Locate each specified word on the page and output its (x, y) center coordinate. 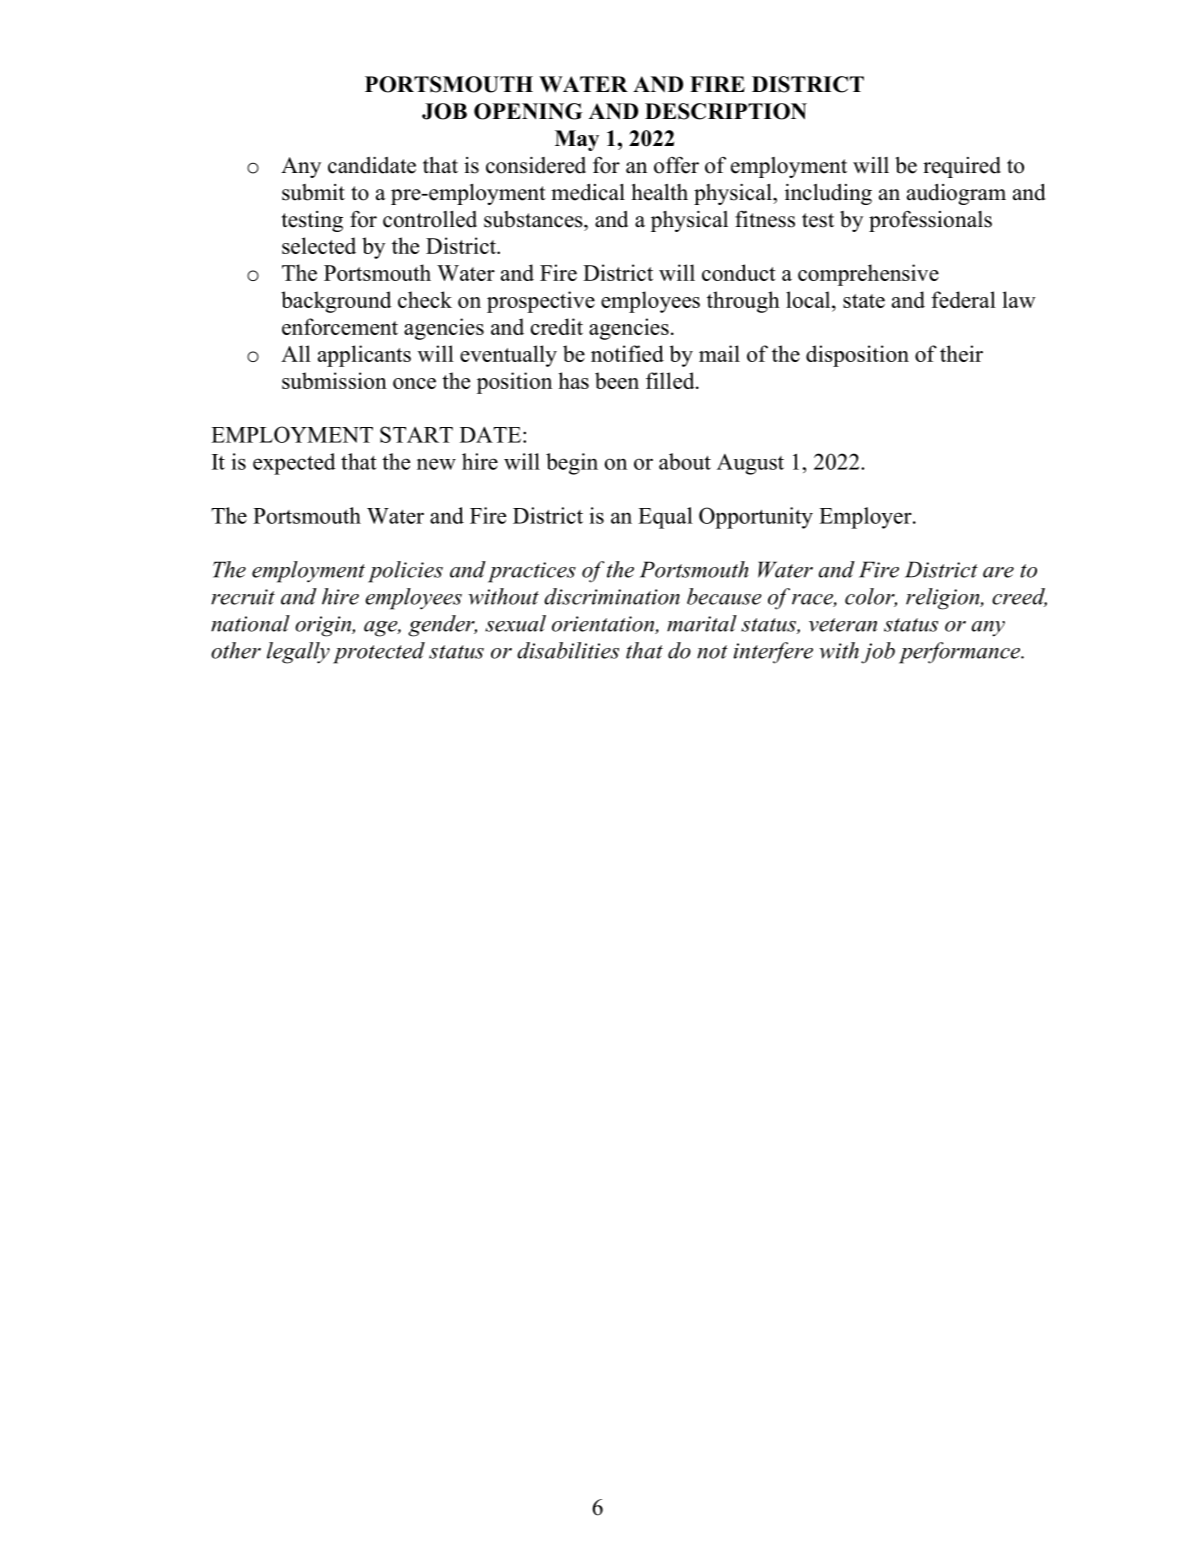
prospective (541, 302)
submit (313, 192)
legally (298, 653)
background (336, 302)
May (577, 140)
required (962, 167)
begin (572, 464)
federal (963, 299)
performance (961, 653)
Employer (866, 518)
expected (294, 464)
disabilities (568, 650)
